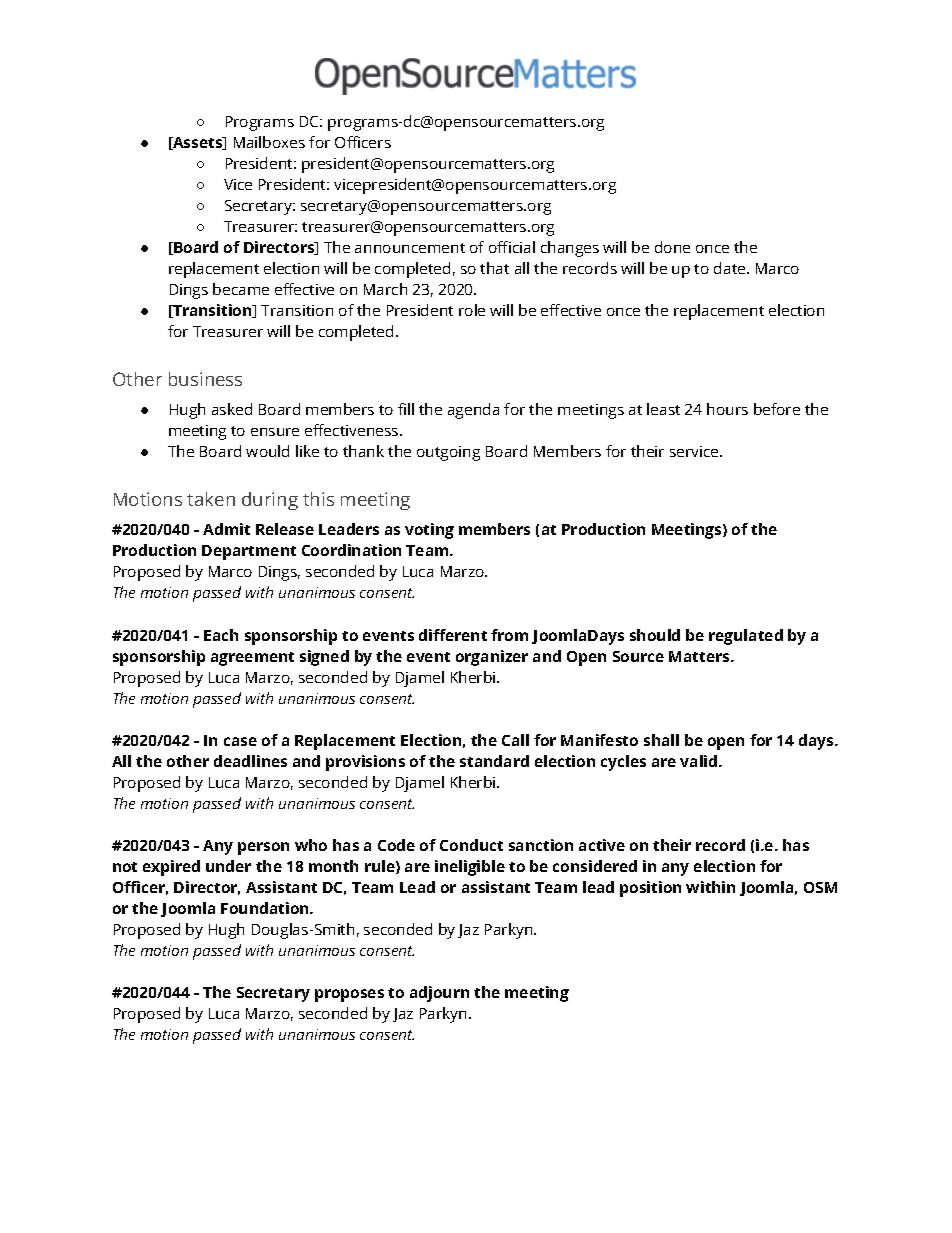 The width and height of the screenshot is (952, 1233). I want to click on voting, so click(429, 531).
